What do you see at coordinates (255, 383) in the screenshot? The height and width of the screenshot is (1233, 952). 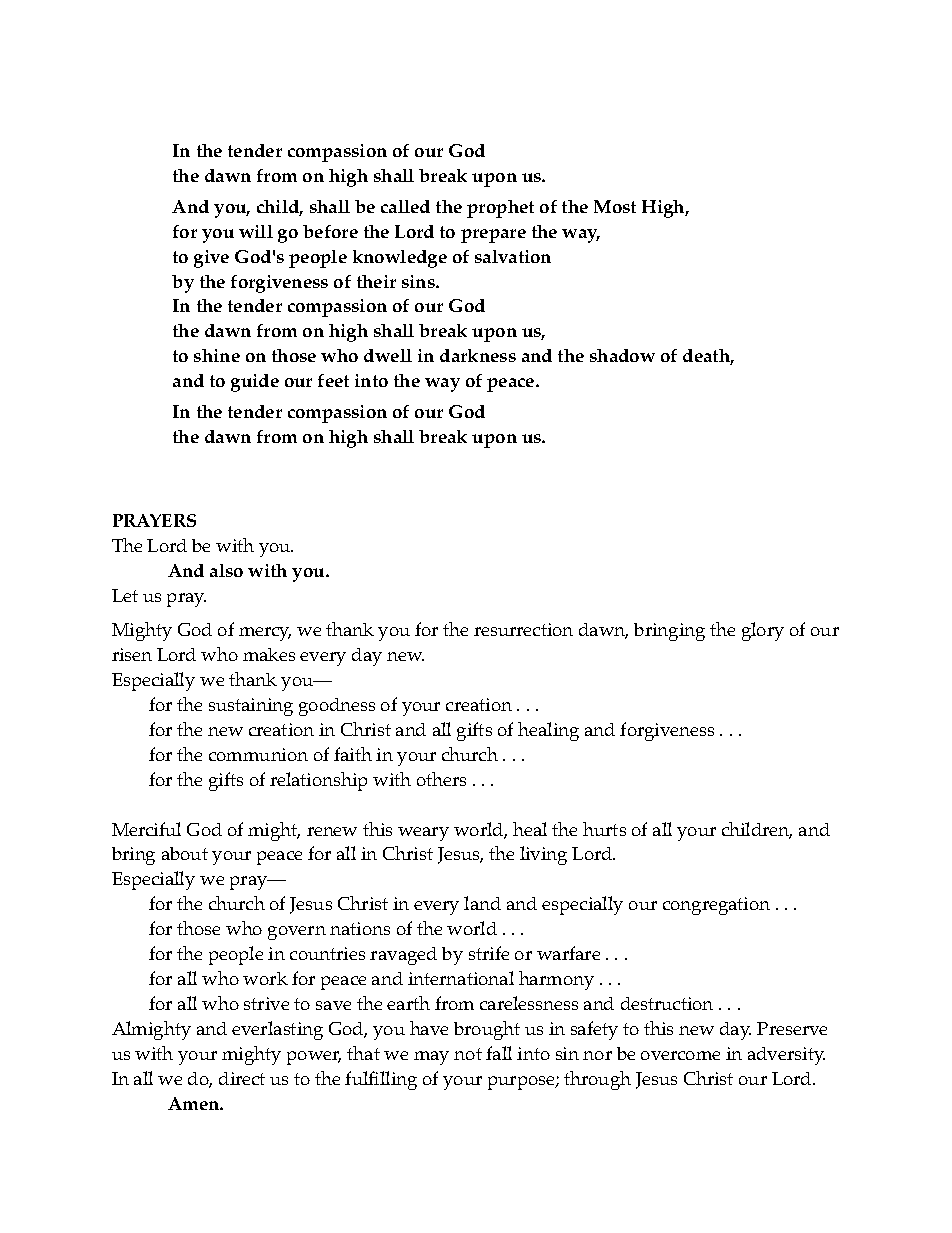 I see `guide` at bounding box center [255, 383].
